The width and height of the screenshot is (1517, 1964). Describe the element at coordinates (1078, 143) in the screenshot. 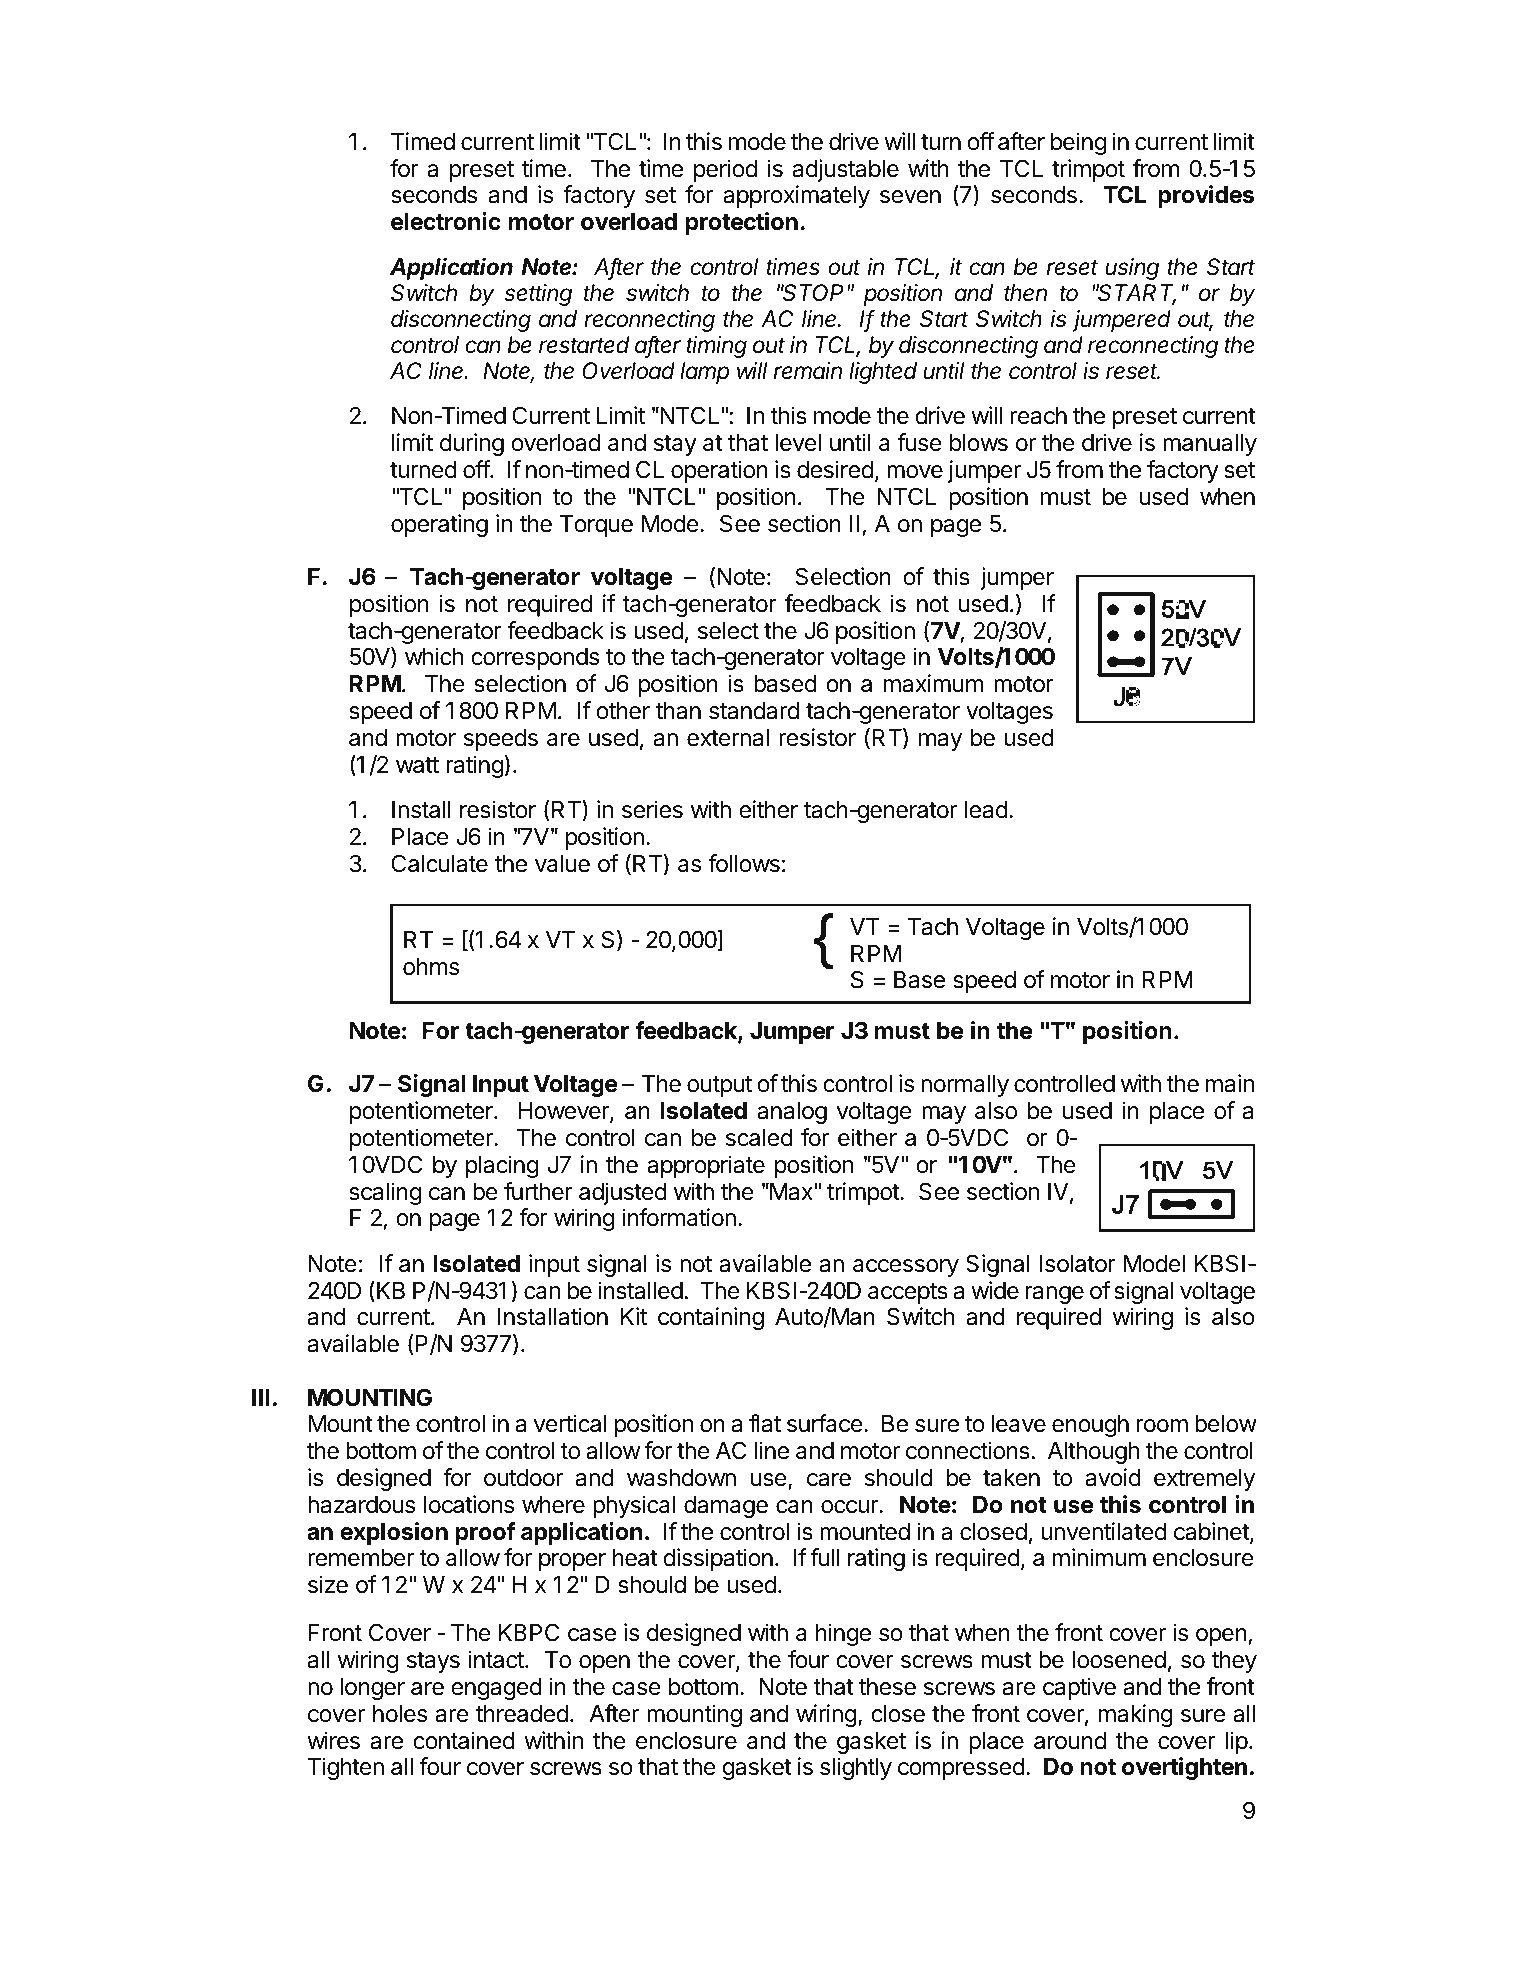

I see `being` at that location.
